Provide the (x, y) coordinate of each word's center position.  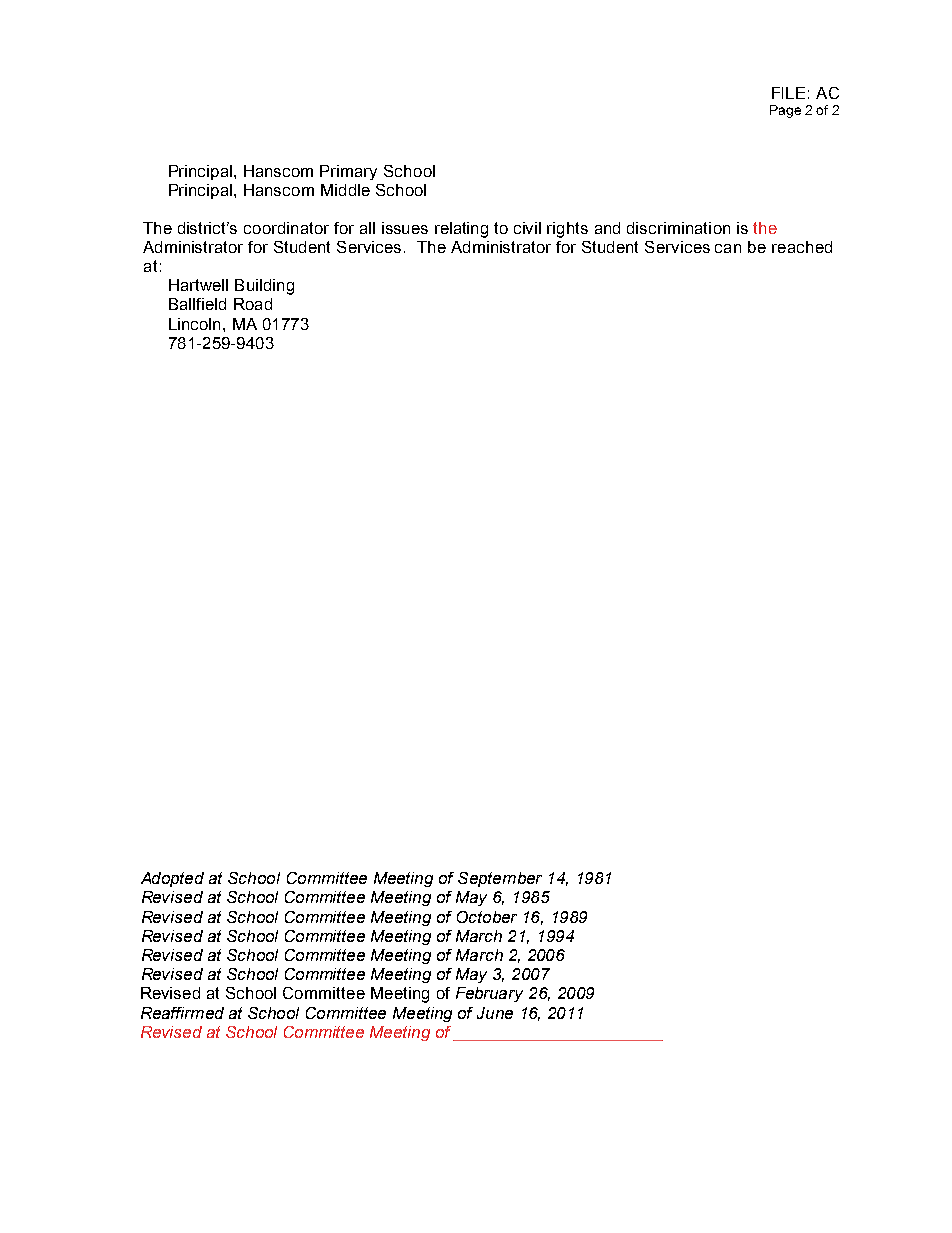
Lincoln (194, 324)
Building (264, 287)
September (500, 879)
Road (253, 304)
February (489, 994)
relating (461, 230)
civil (527, 228)
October (487, 917)
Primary (348, 172)
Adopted (172, 879)
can (728, 248)
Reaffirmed (182, 1013)
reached (802, 247)
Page (785, 111)
